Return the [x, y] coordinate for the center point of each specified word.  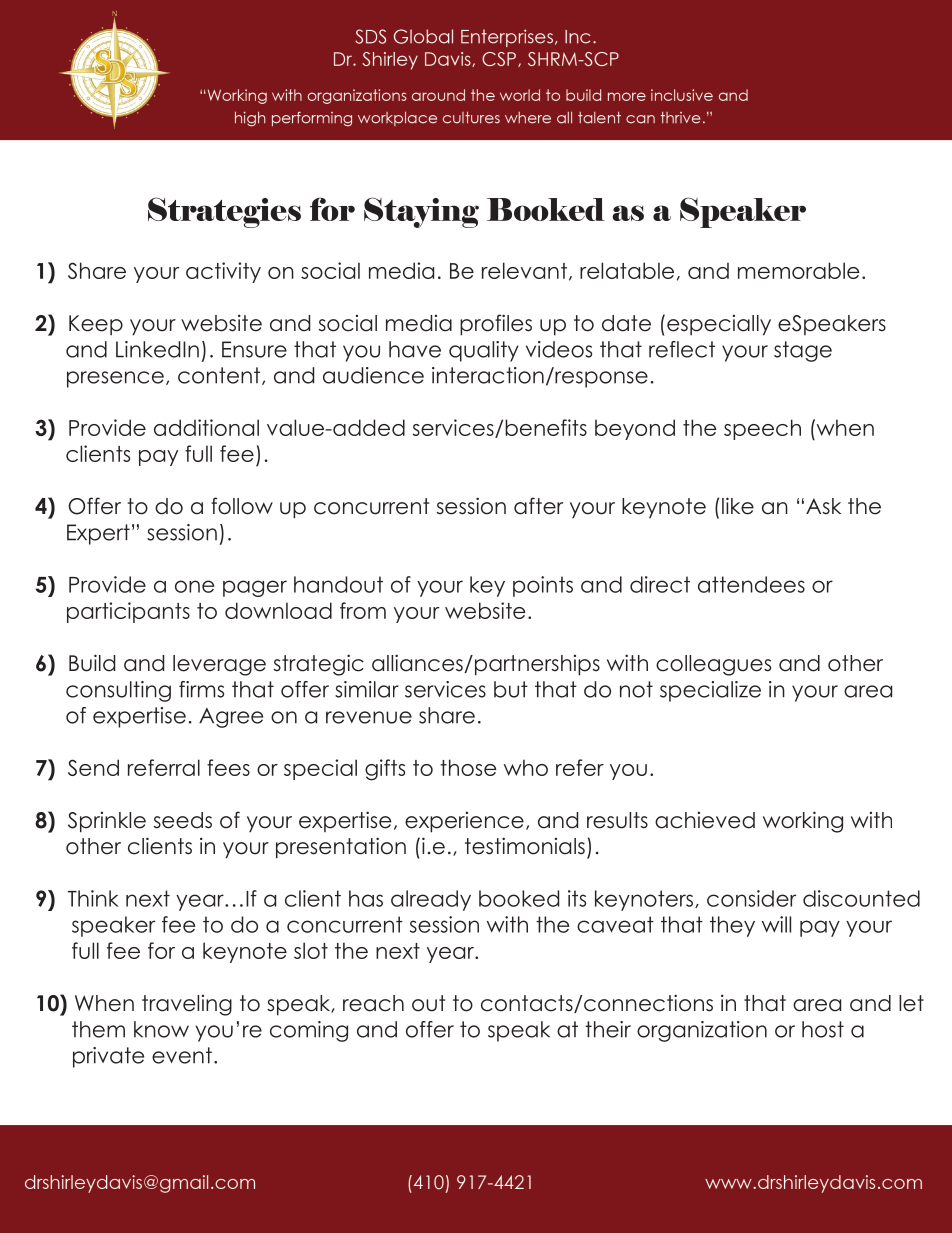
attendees [751, 584]
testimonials [525, 846]
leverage [219, 665]
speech [762, 429]
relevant [524, 270]
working [803, 822]
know [161, 1029]
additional [206, 427]
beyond [635, 429]
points [543, 586]
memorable [799, 270]
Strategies [224, 212]
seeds [183, 820]
